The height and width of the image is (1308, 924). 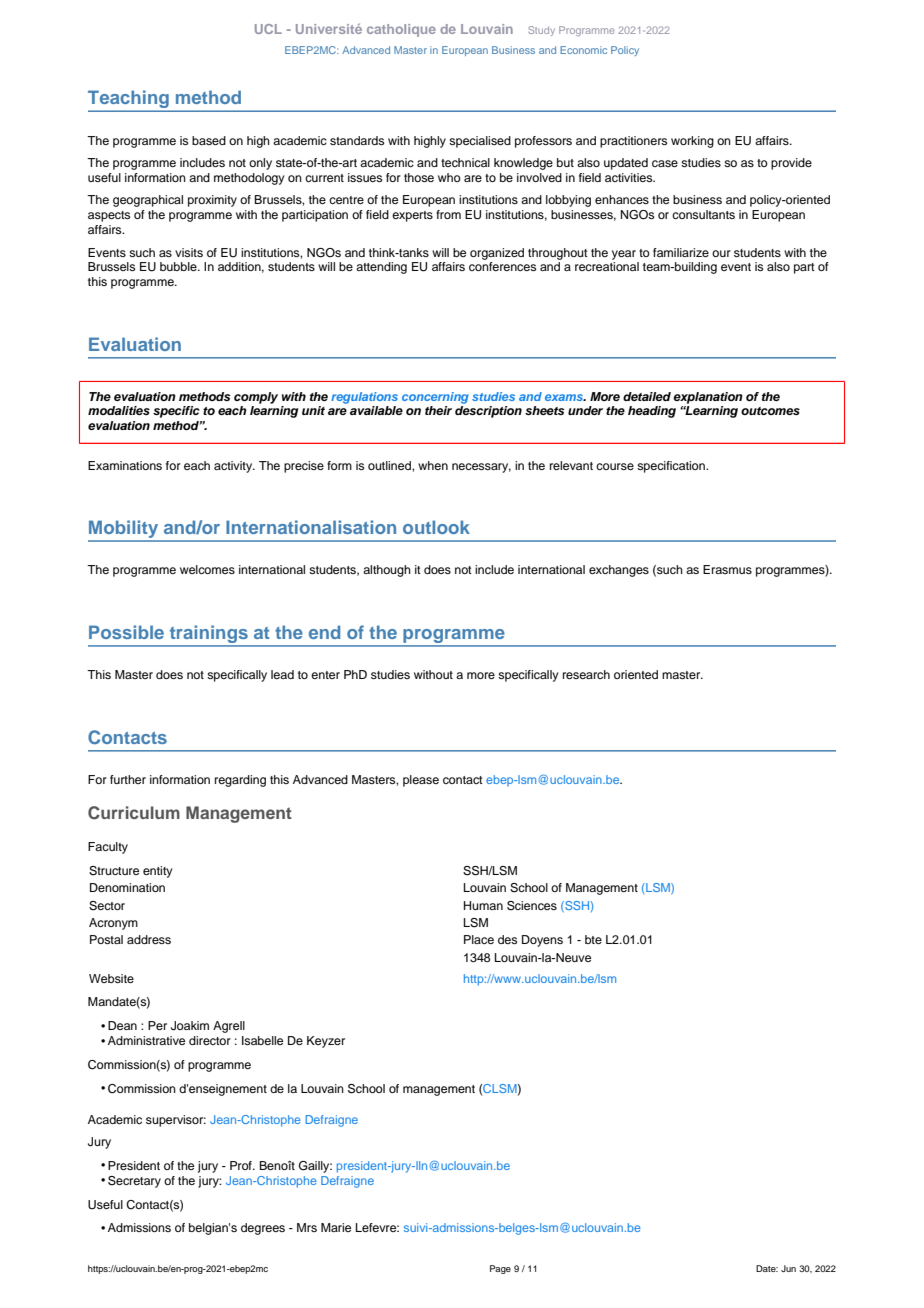 I want to click on Place, so click(x=479, y=939).
